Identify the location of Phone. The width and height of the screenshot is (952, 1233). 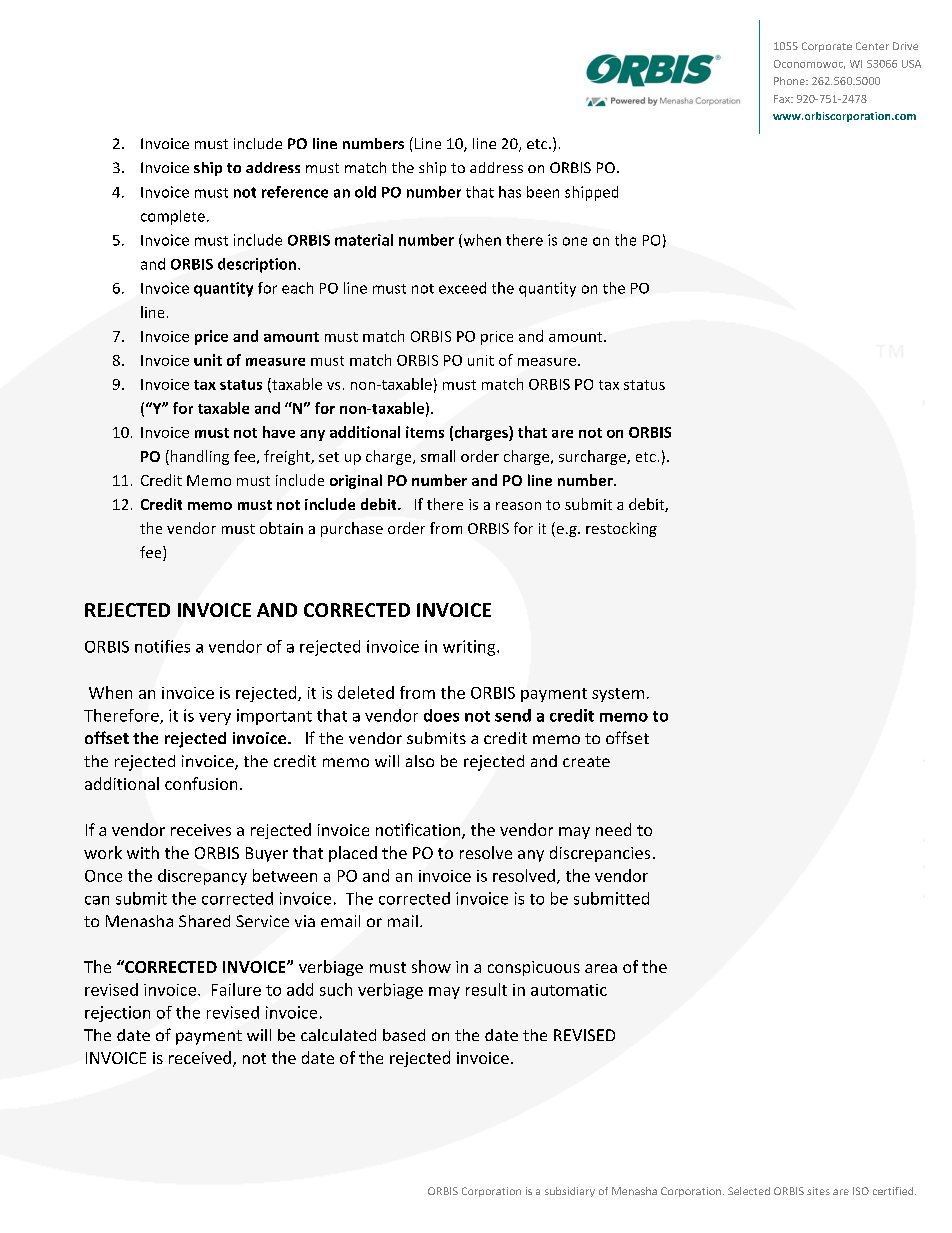
(790, 81).
